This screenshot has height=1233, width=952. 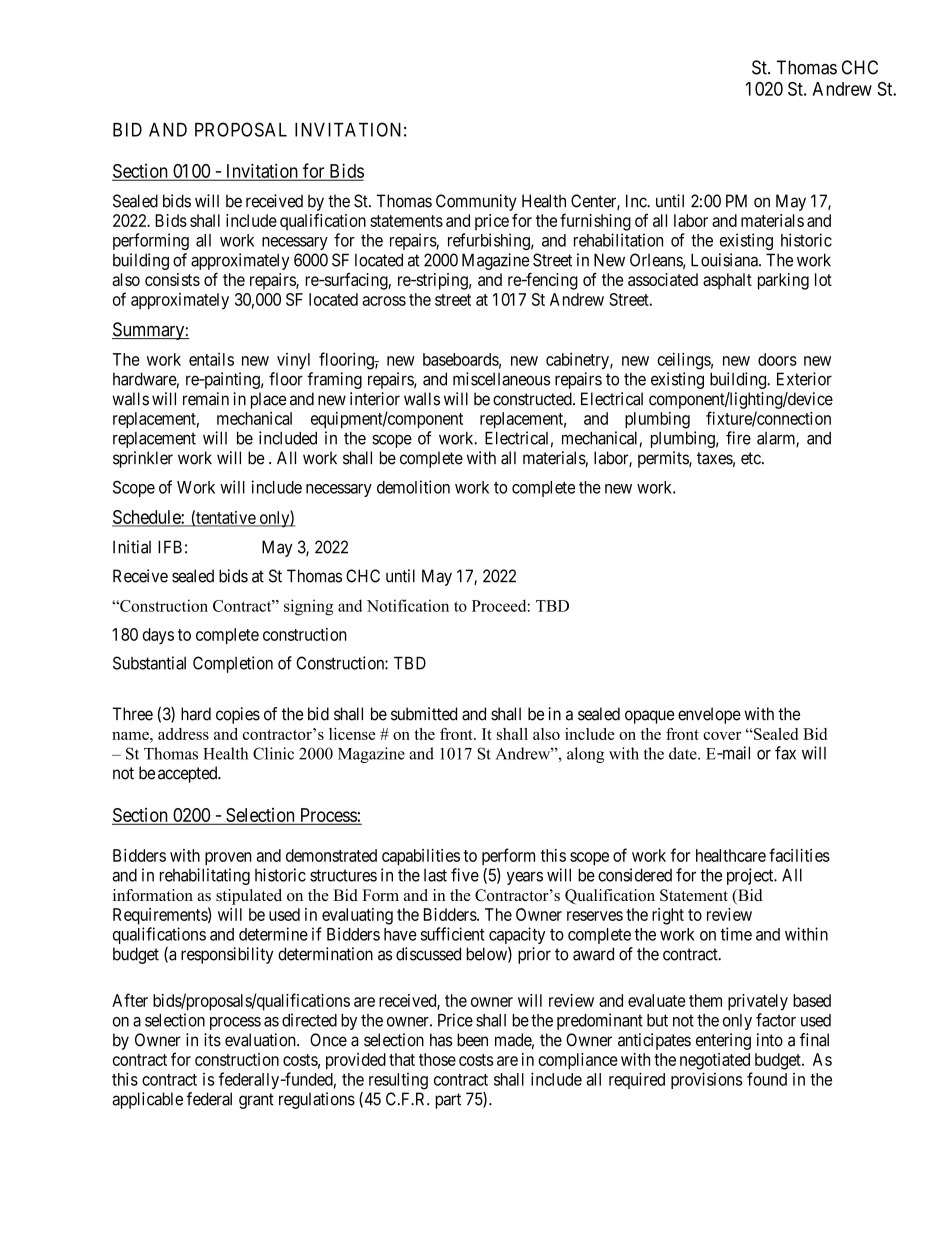 I want to click on cover, so click(x=722, y=736).
